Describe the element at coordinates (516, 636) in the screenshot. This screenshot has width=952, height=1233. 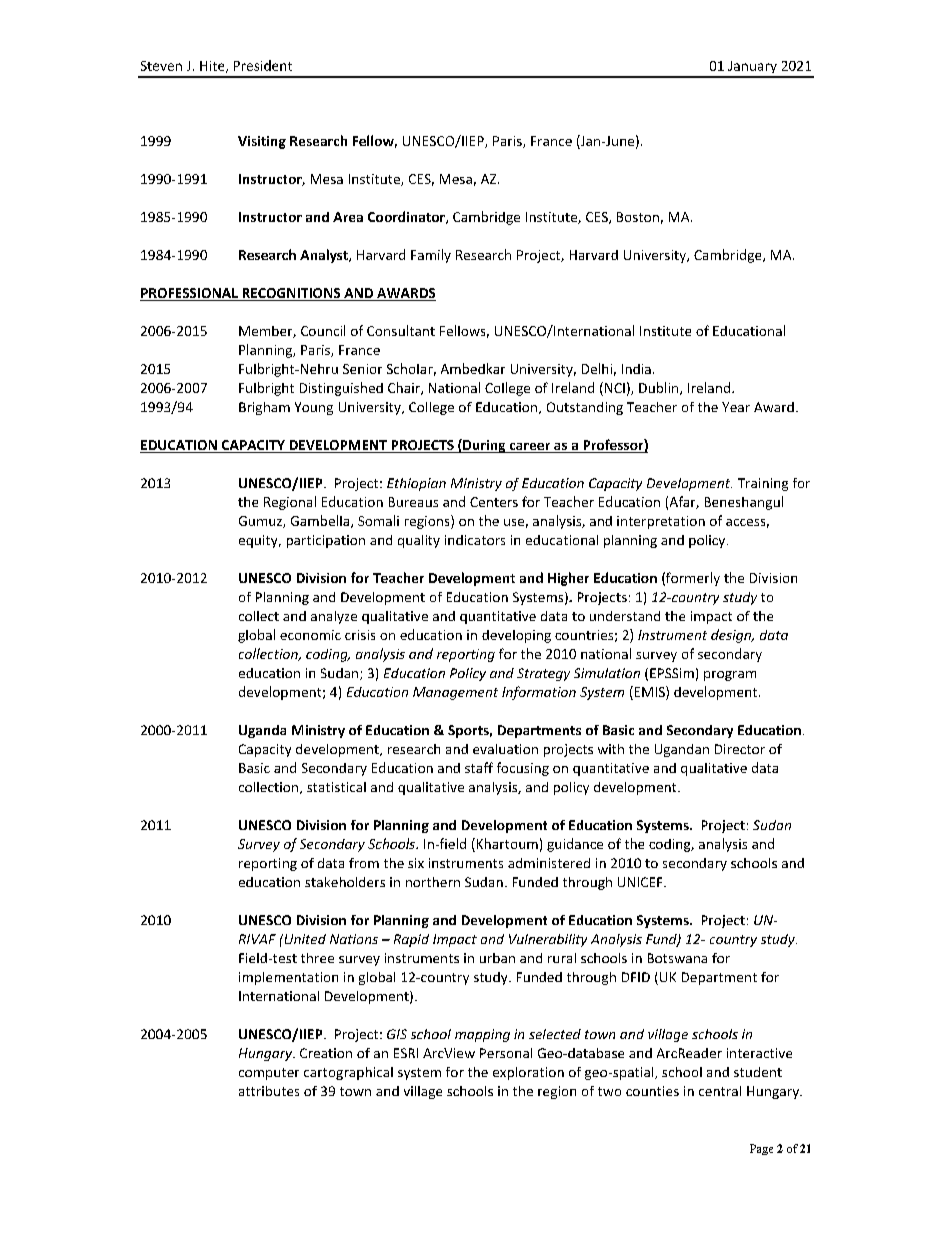
I see `developing` at that location.
